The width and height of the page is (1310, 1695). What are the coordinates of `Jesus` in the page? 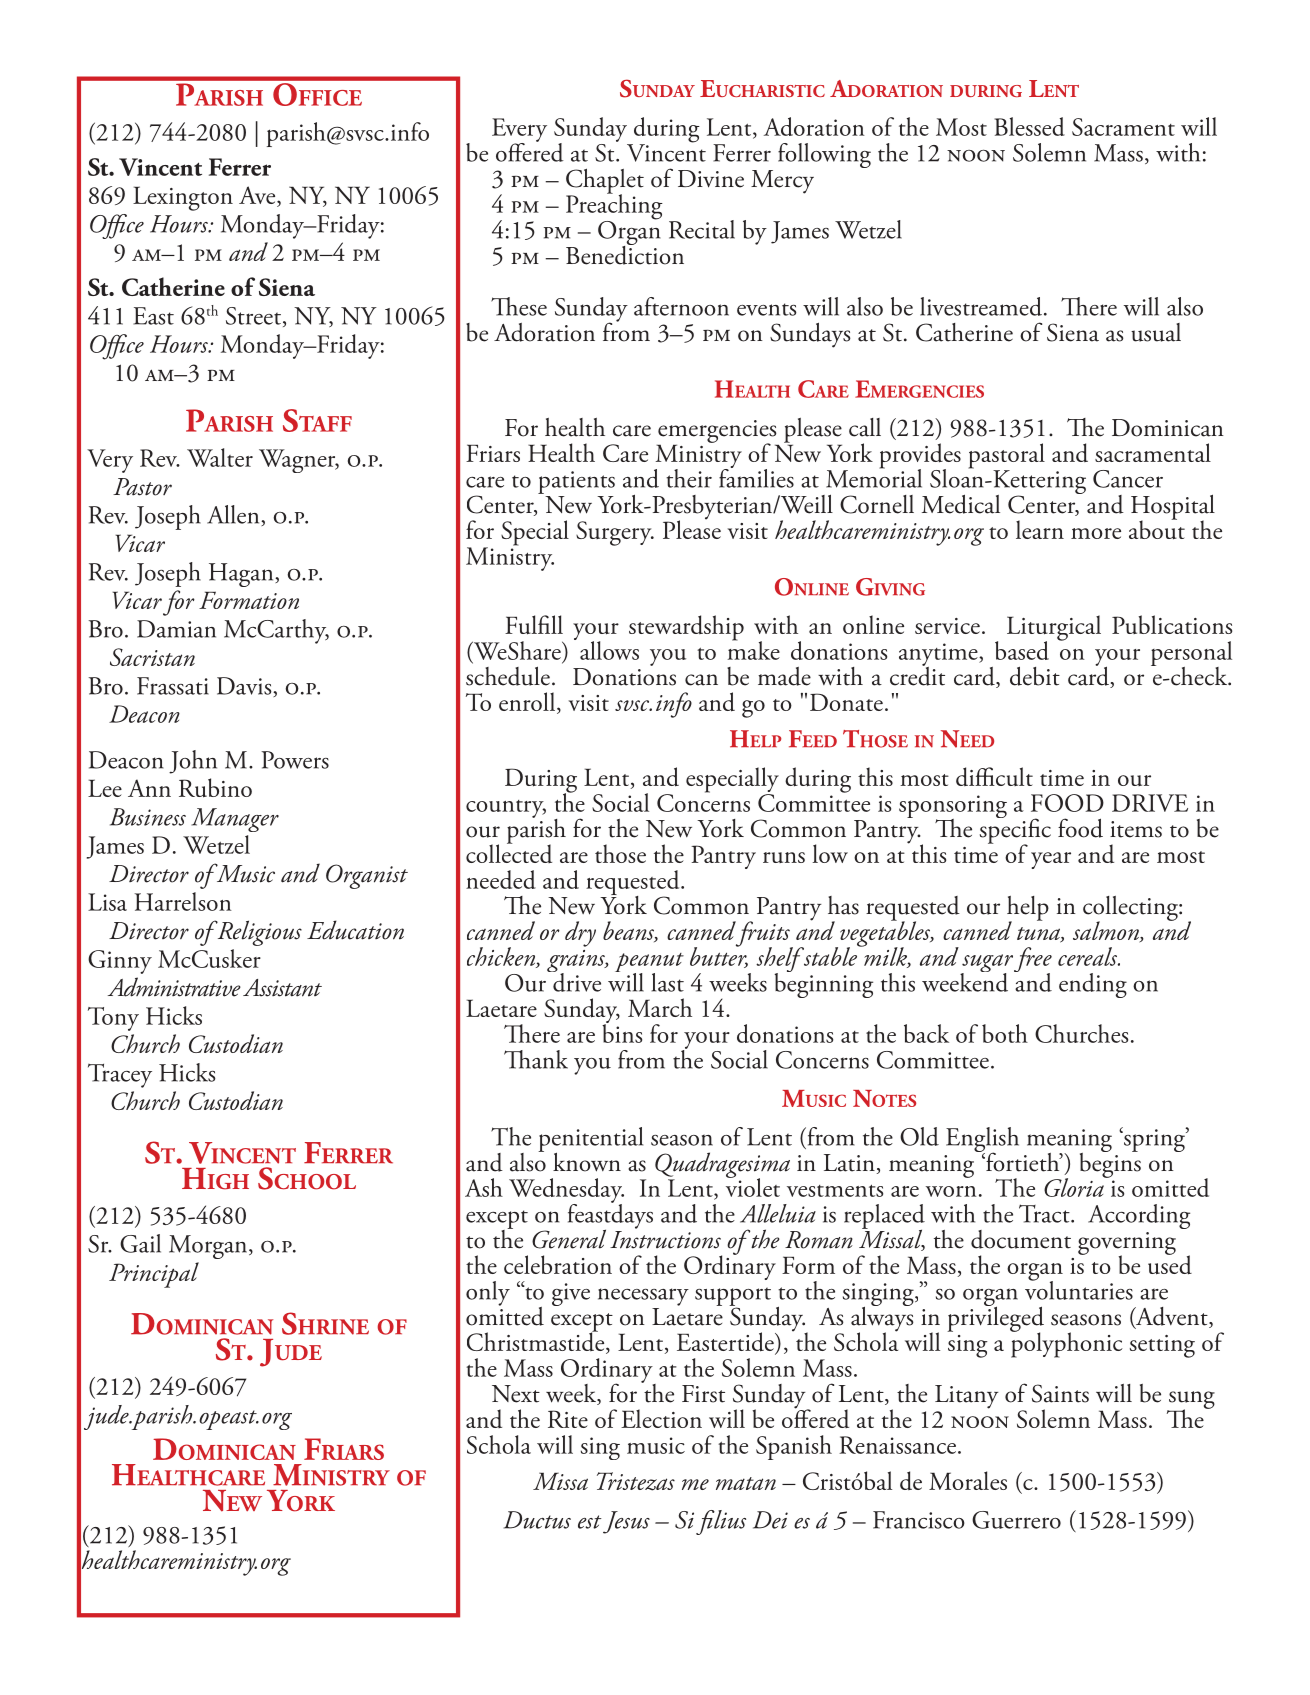 It's located at (626, 1522).
